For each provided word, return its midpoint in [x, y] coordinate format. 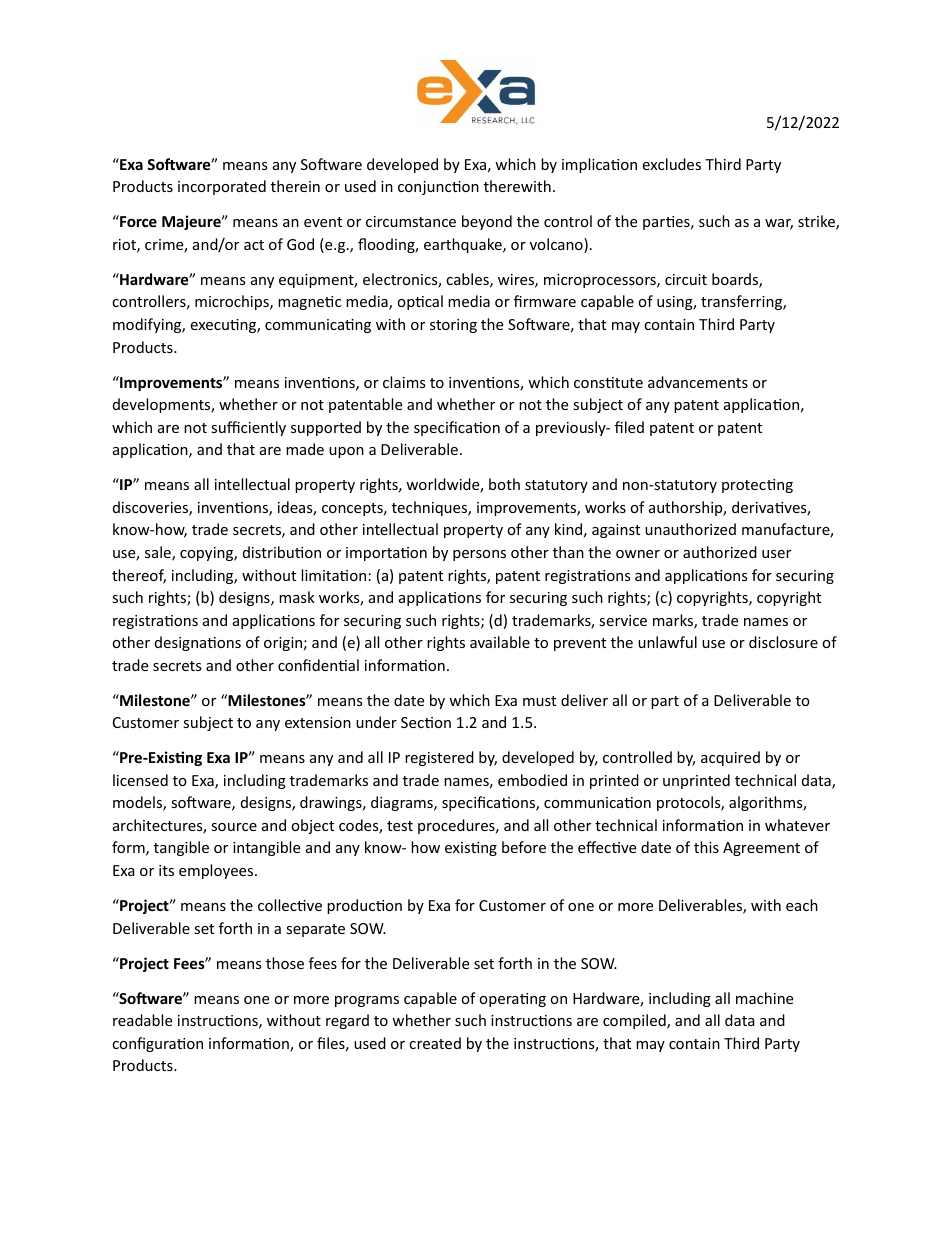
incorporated [222, 187]
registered [439, 758]
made [305, 449]
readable [142, 1020]
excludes [672, 164]
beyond [487, 222]
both [504, 484]
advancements [698, 382]
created [435, 1043]
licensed [140, 780]
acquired [730, 758]
